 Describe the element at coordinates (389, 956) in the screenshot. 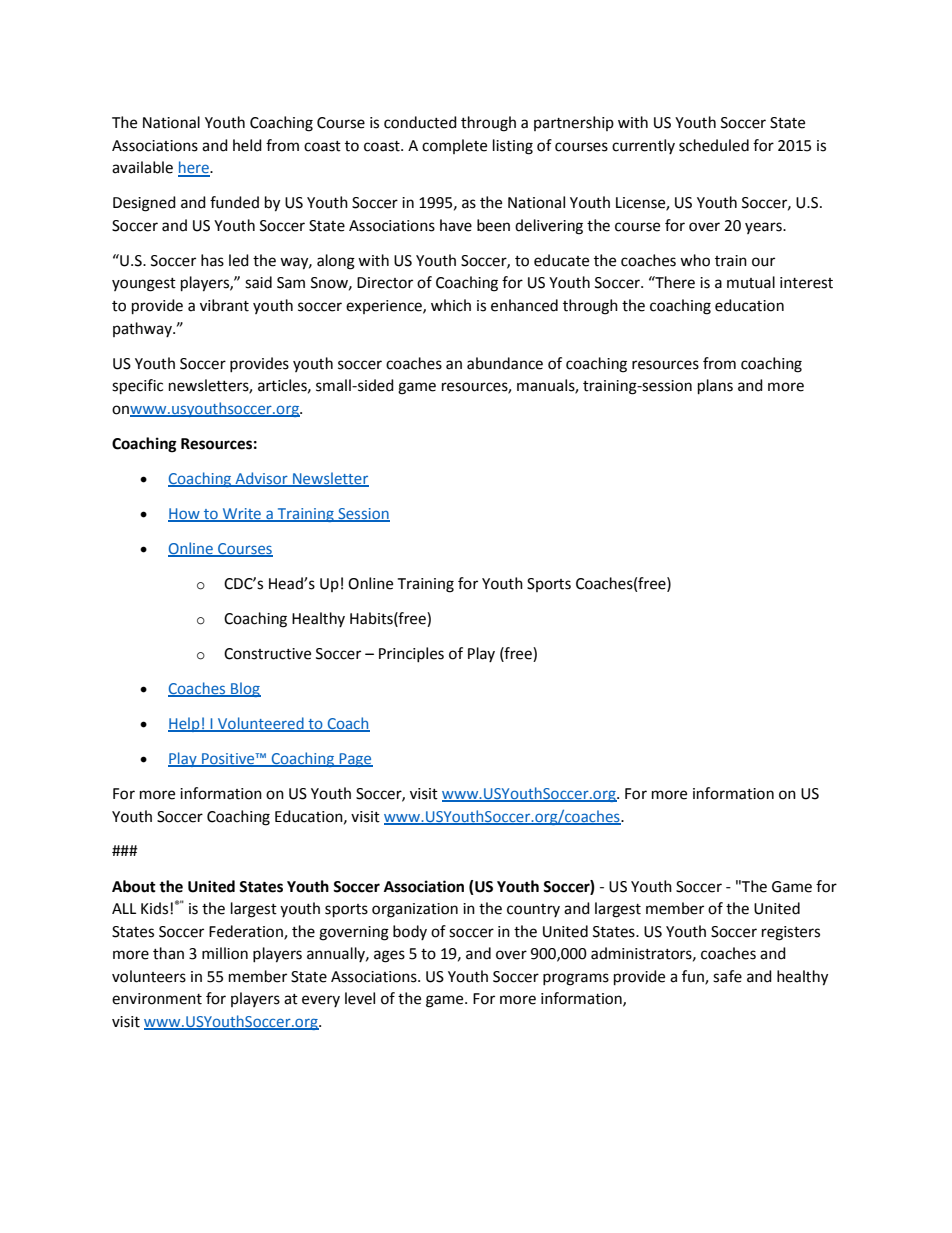

I see `ages` at that location.
